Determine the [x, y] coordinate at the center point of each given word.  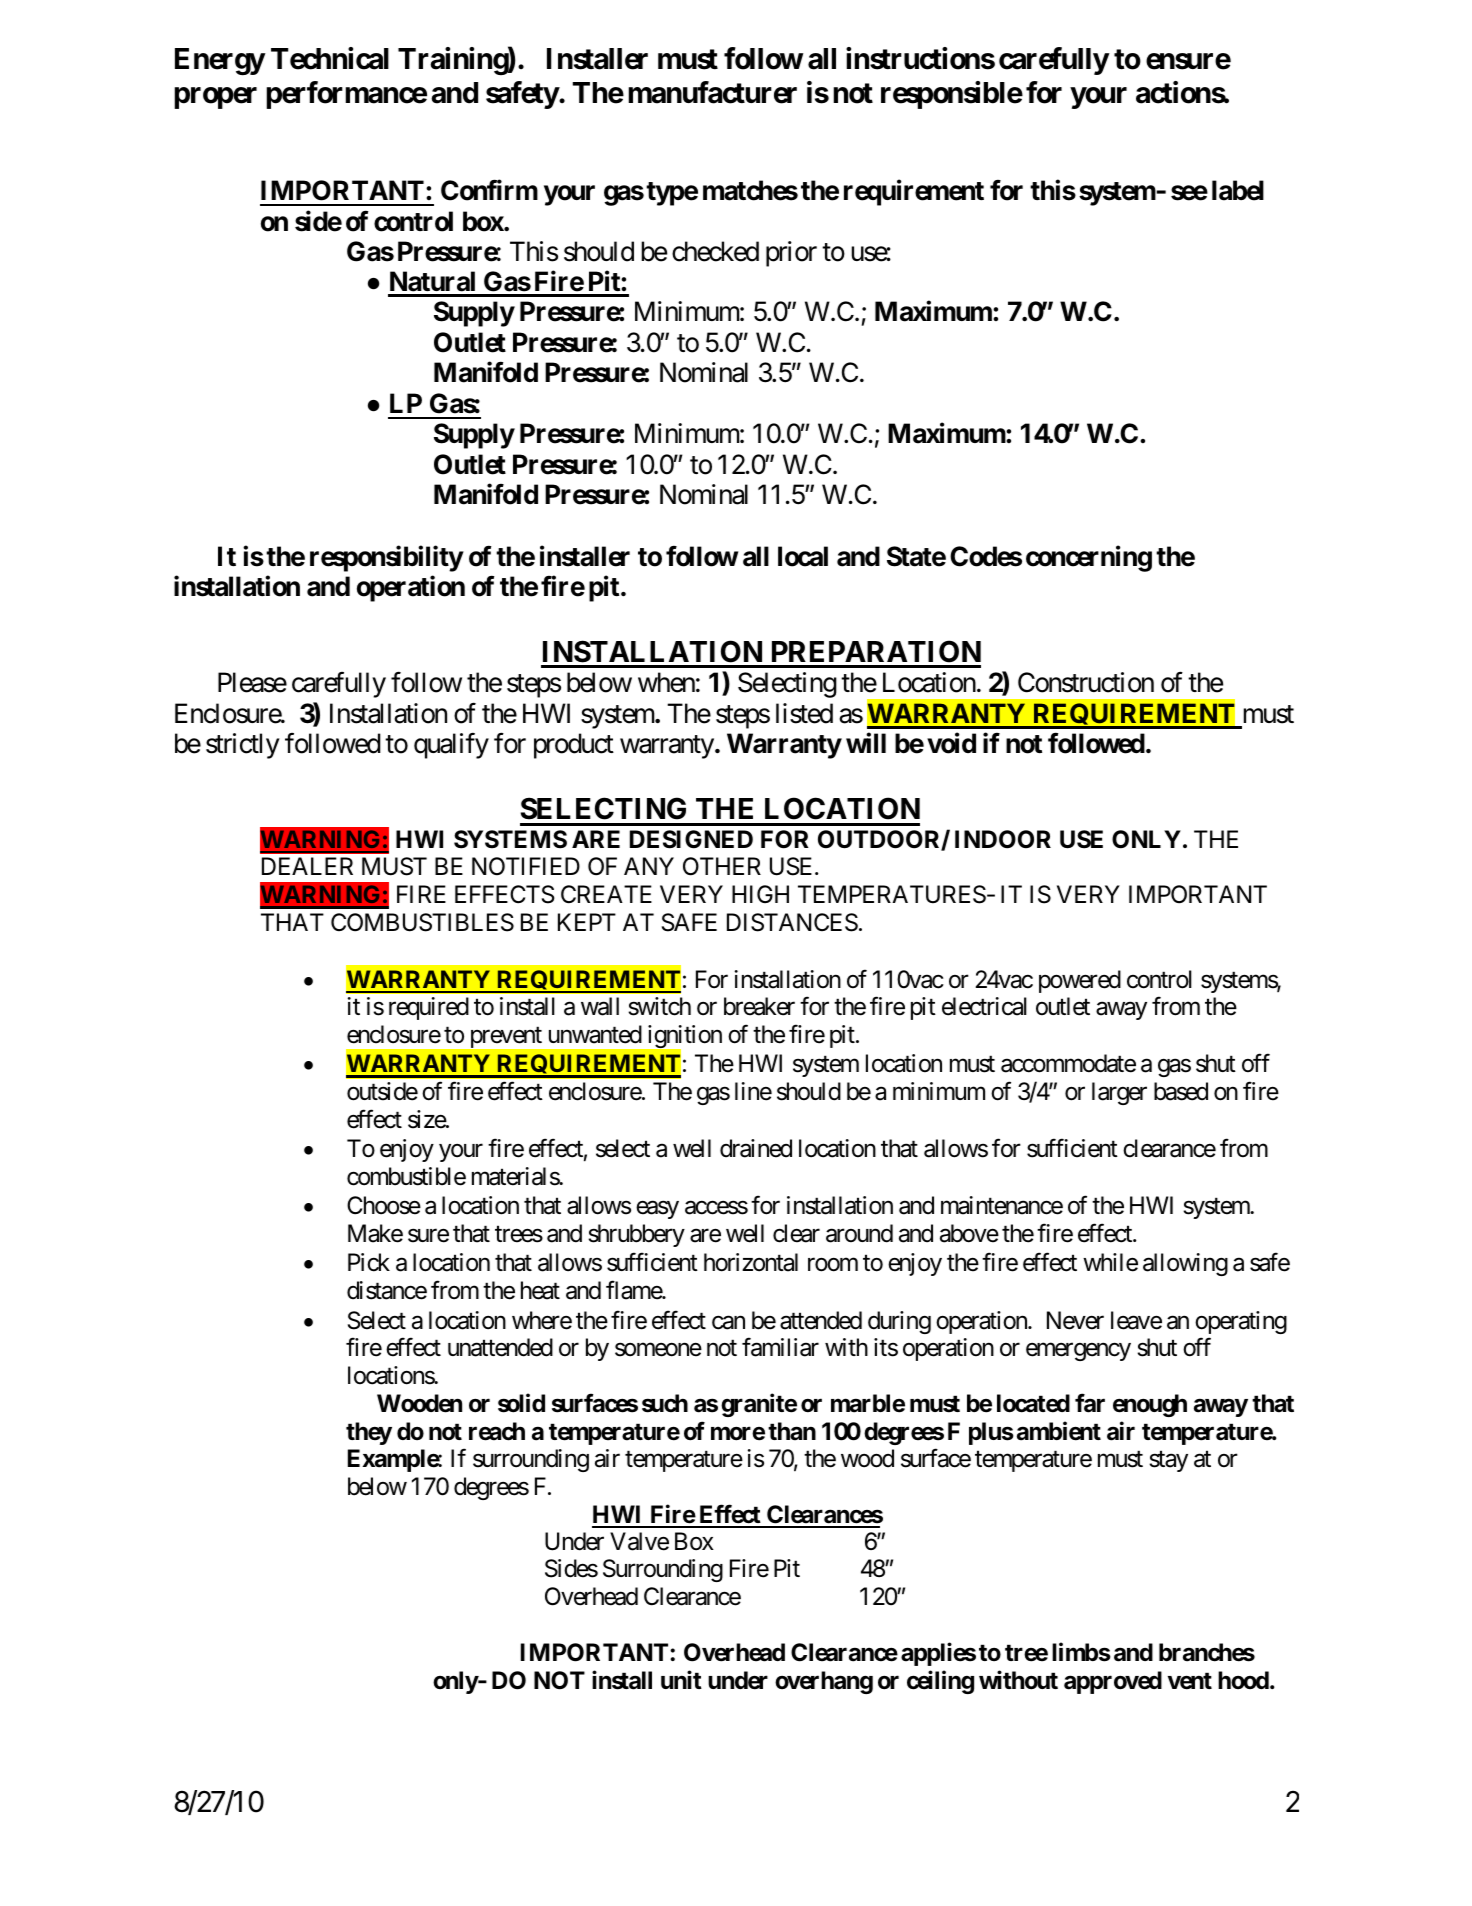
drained [756, 1148]
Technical [330, 58]
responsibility [386, 558]
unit [681, 1679]
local [803, 556]
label [1238, 190]
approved [1113, 1682]
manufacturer [712, 92]
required [429, 1008]
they [369, 1433]
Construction [1086, 682]
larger [1119, 1093]
